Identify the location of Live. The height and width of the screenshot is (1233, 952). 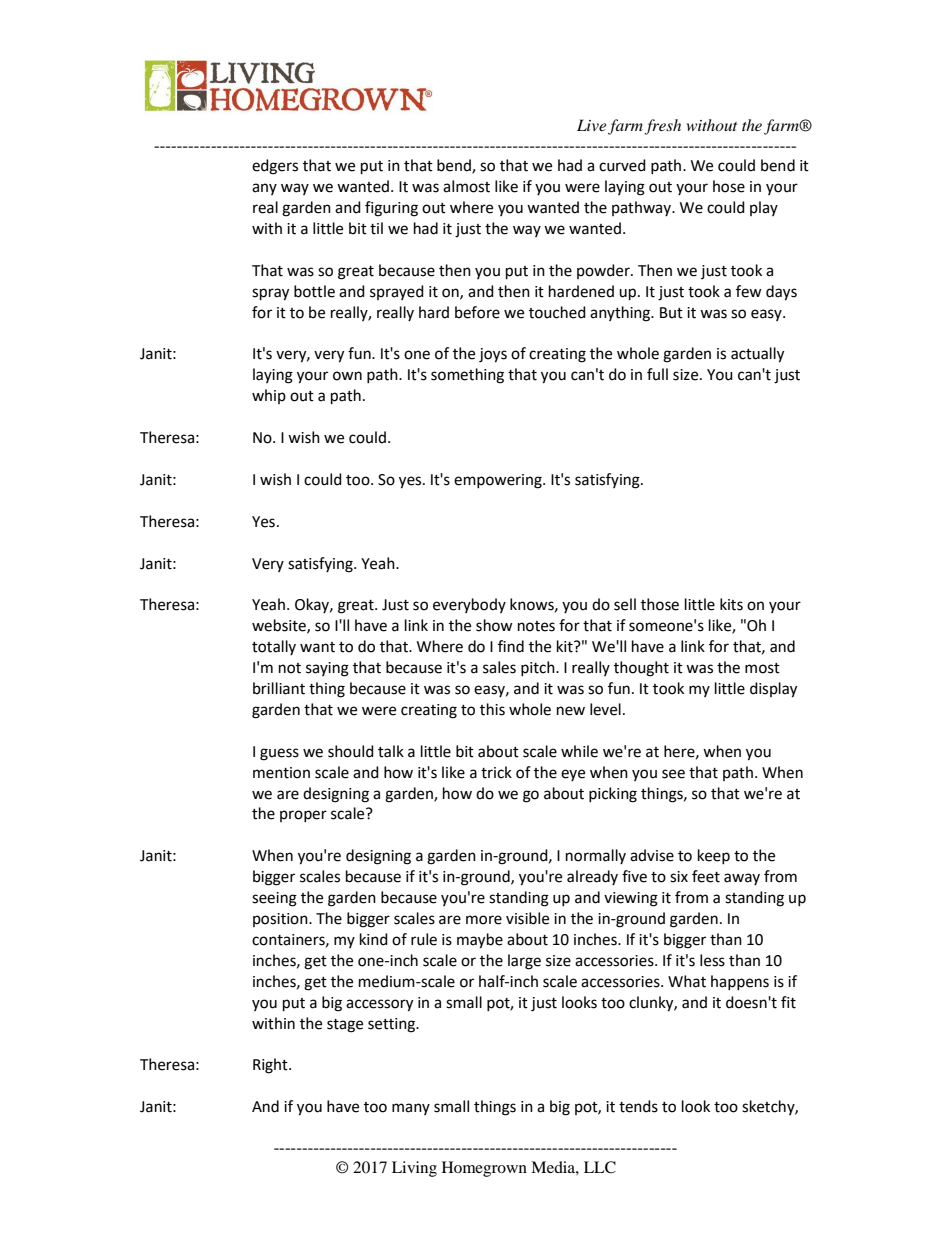
(591, 125).
